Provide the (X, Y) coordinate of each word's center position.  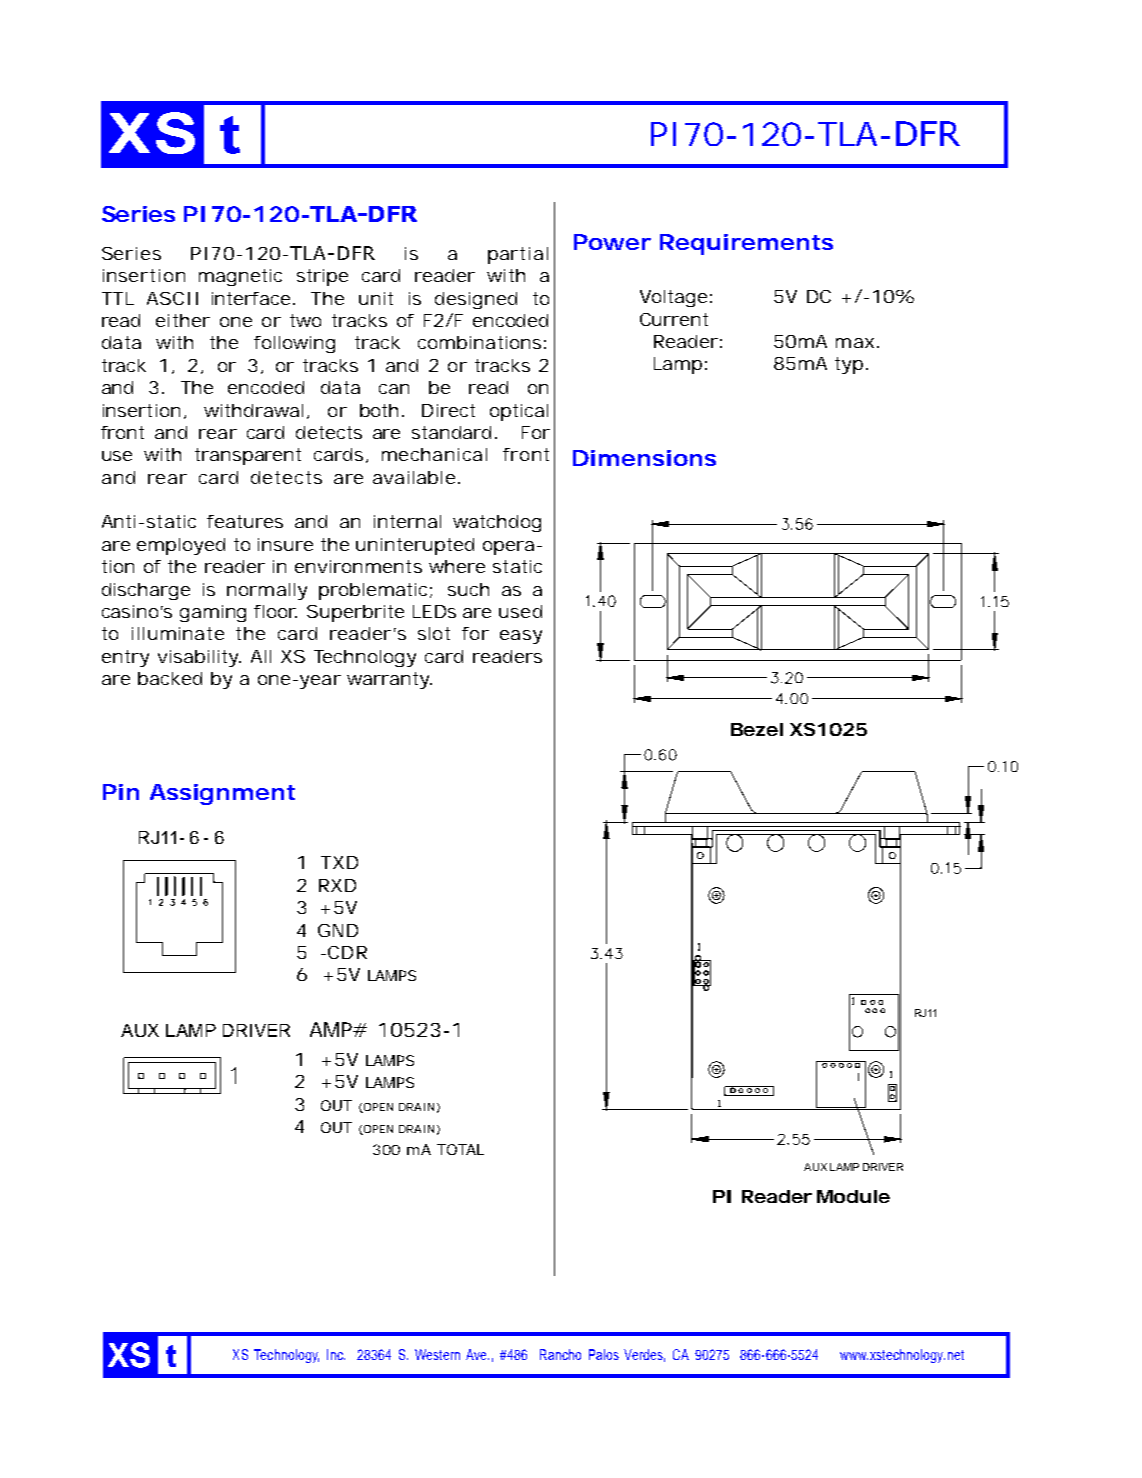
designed (476, 300)
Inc (336, 1354)
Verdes (644, 1355)
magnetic (240, 277)
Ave (477, 1354)
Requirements (746, 244)
